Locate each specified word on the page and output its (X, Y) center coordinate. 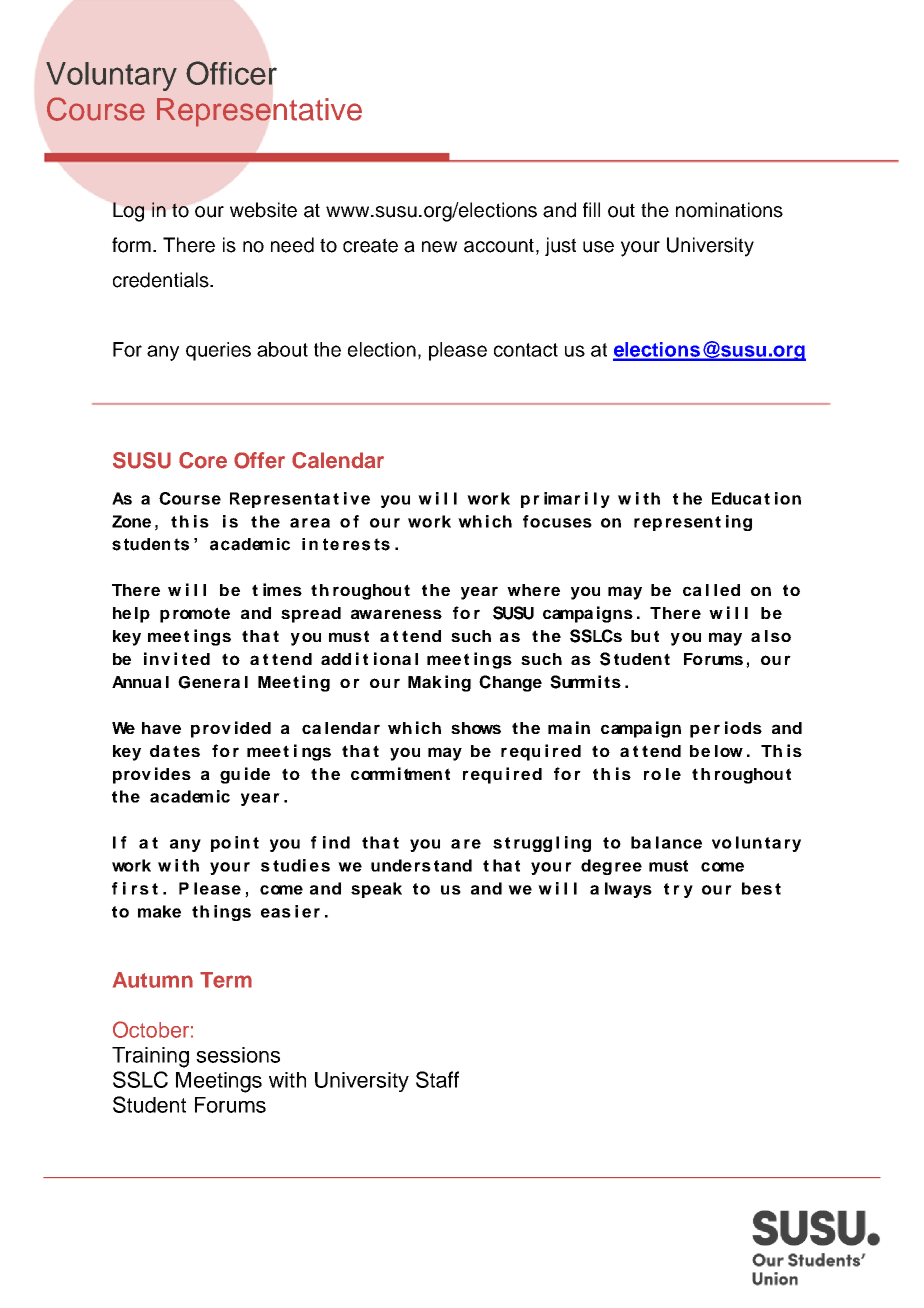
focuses (557, 521)
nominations (729, 210)
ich (428, 727)
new (439, 247)
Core (203, 460)
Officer (231, 73)
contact (526, 350)
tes (186, 751)
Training (150, 1057)
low (729, 751)
